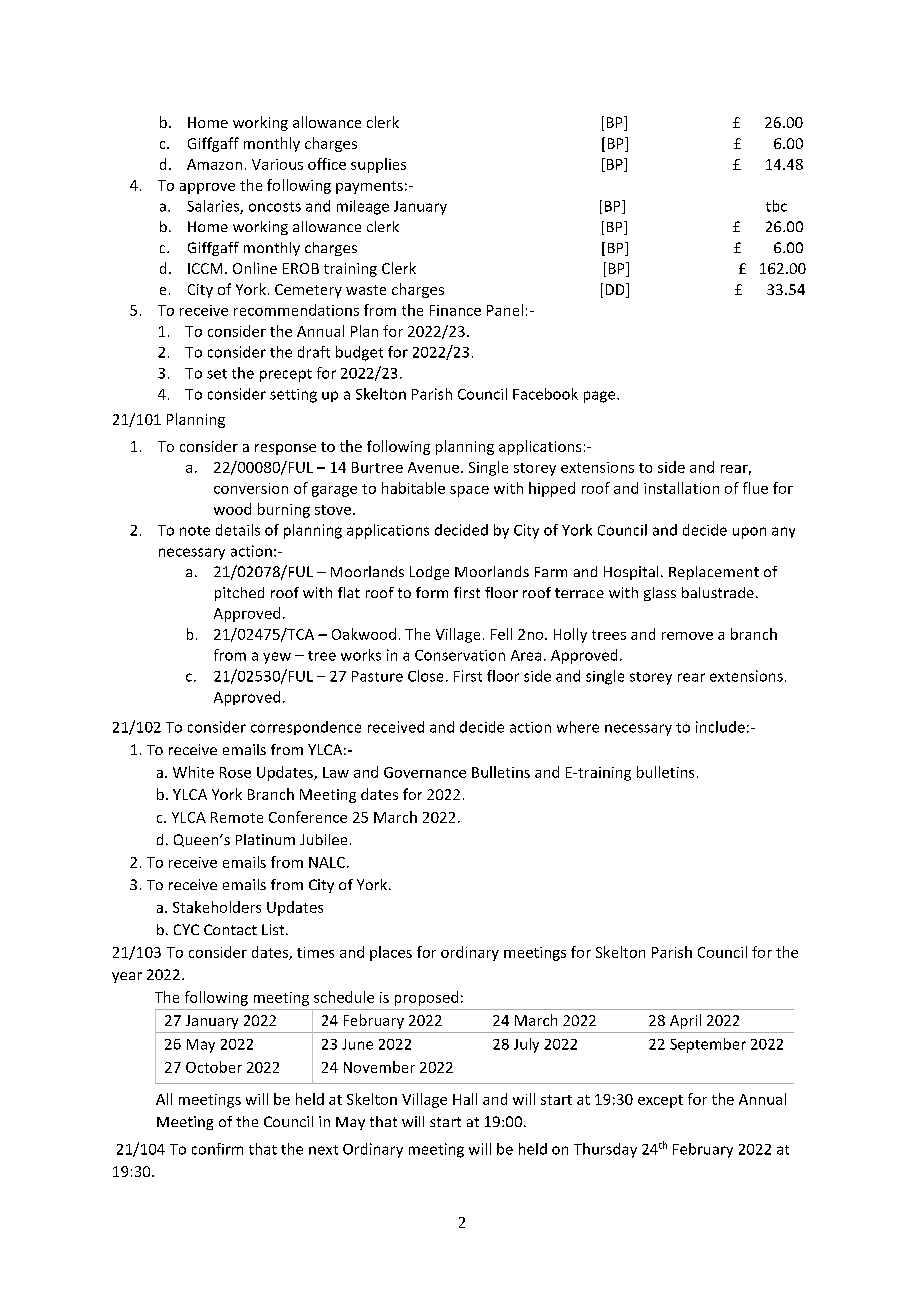 The width and height of the screenshot is (924, 1308). I want to click on remove, so click(687, 636).
